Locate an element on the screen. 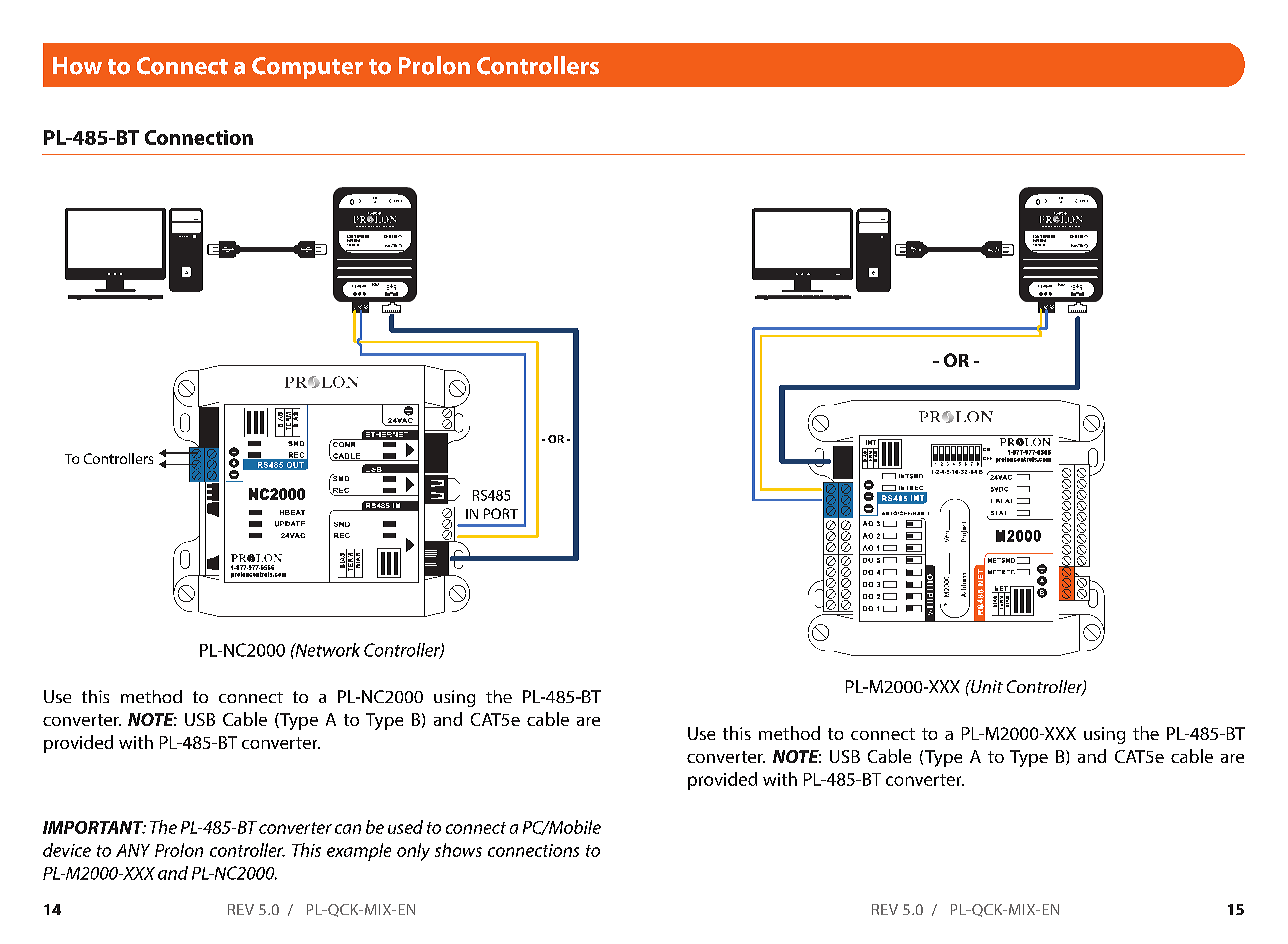  can is located at coordinates (348, 829).
